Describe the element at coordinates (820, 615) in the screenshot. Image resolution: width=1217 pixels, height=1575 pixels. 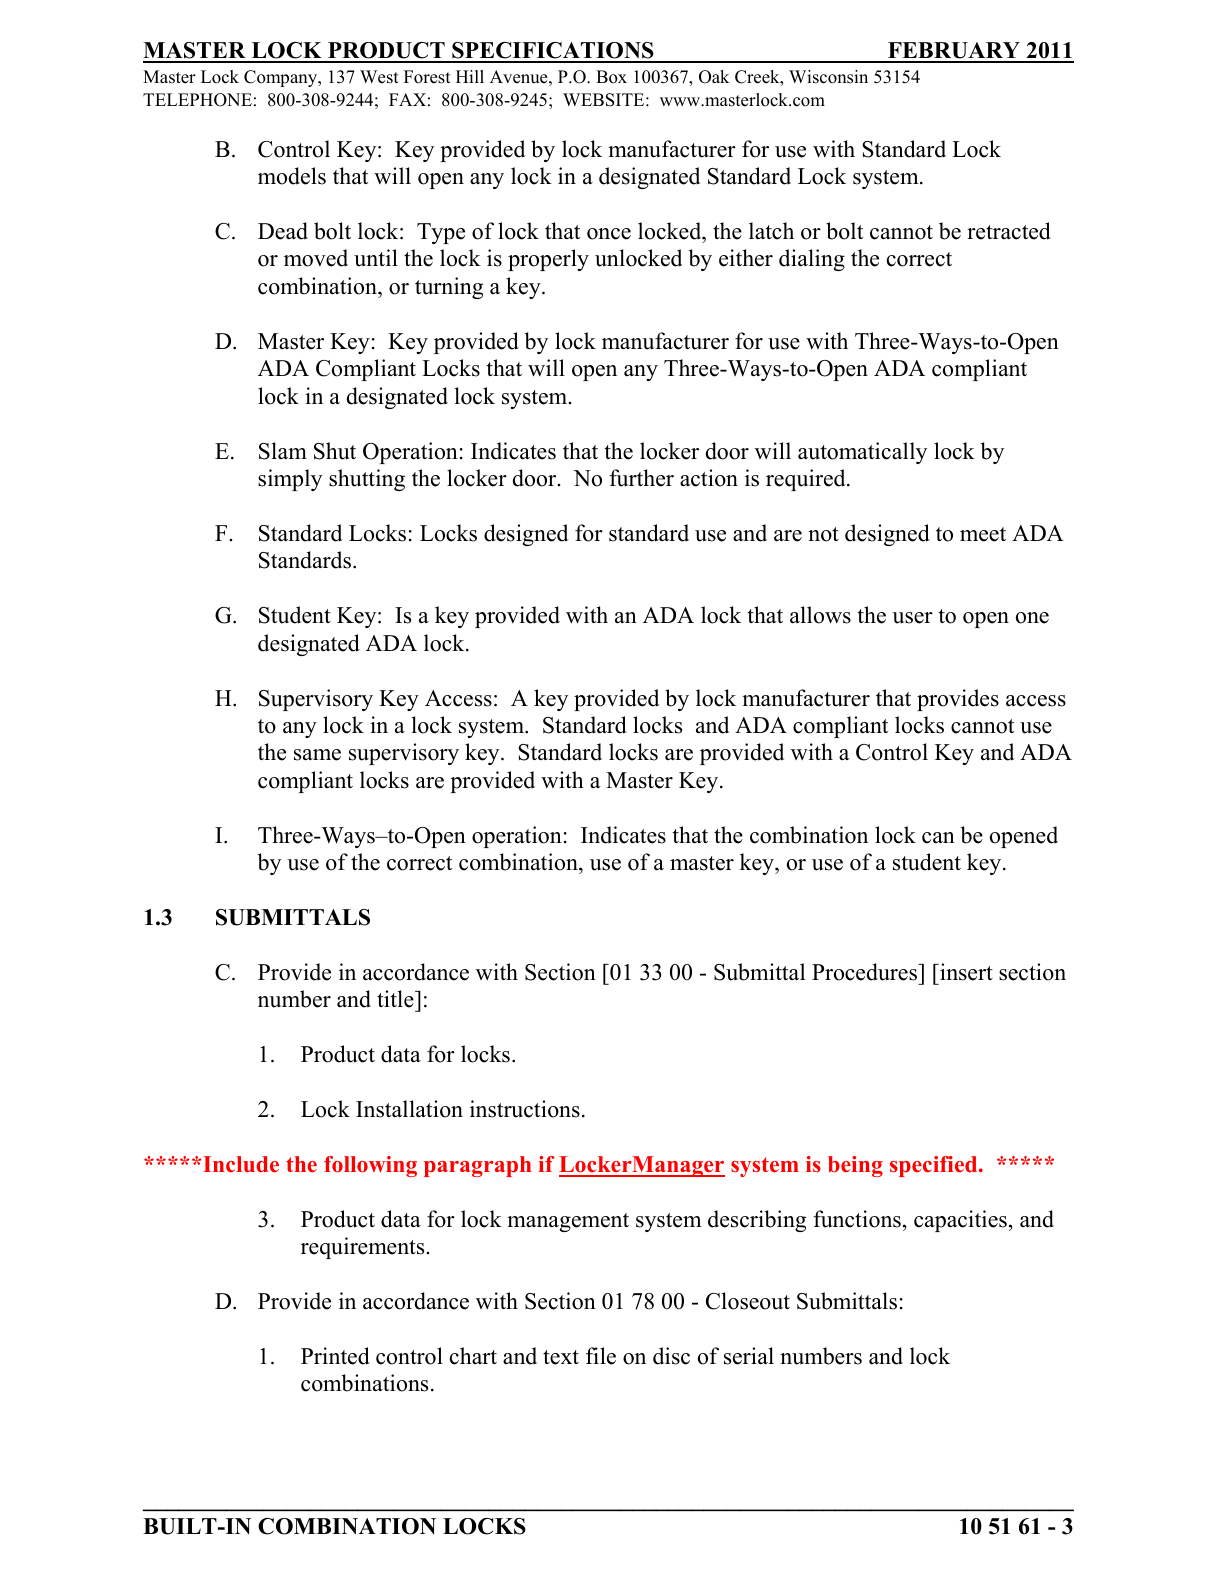
I see `allows` at that location.
